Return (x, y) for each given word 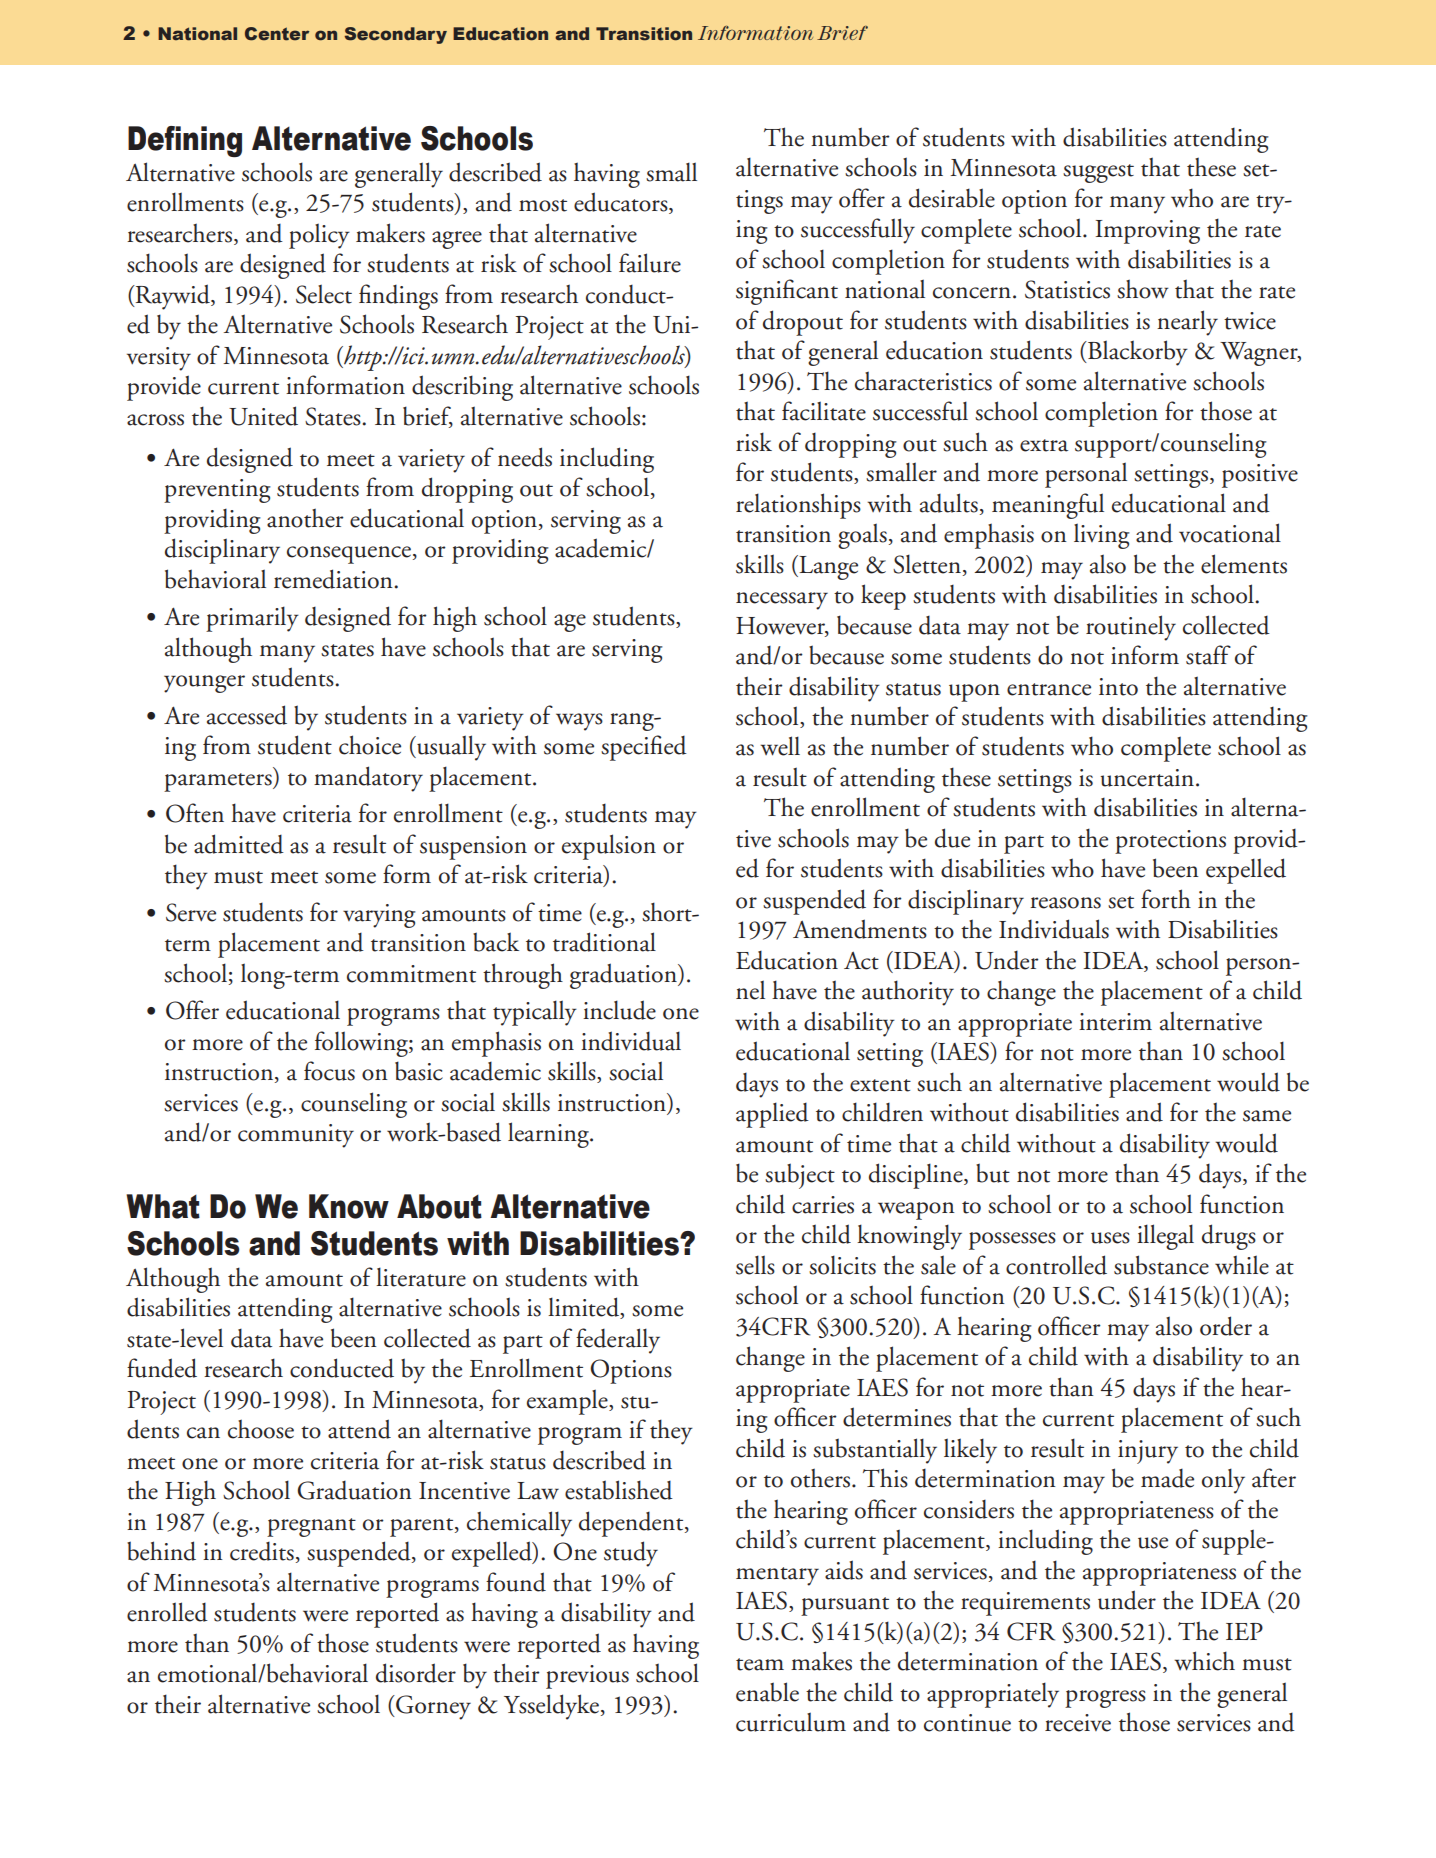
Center (277, 34)
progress (1105, 1699)
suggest (1098, 173)
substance (1161, 1265)
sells (755, 1265)
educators (622, 203)
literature (421, 1277)
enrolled (167, 1612)
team (760, 1664)
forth (1166, 899)
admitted (239, 844)
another (305, 518)
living (1102, 536)
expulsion (609, 847)
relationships (798, 506)
